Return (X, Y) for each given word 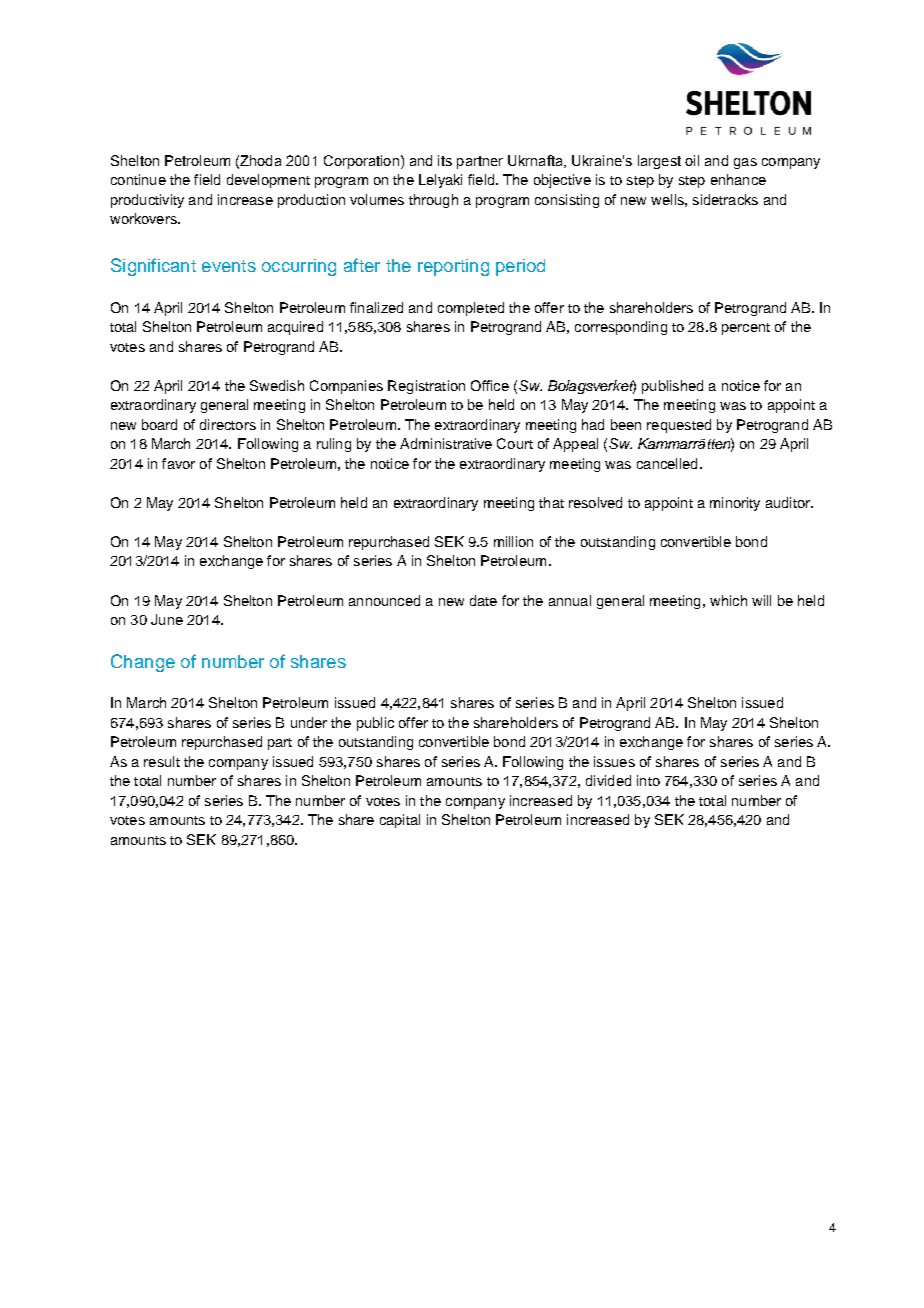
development (268, 181)
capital (400, 821)
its (445, 160)
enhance (738, 179)
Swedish (277, 385)
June (167, 619)
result (162, 761)
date (483, 600)
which (728, 600)
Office (490, 385)
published (672, 387)
